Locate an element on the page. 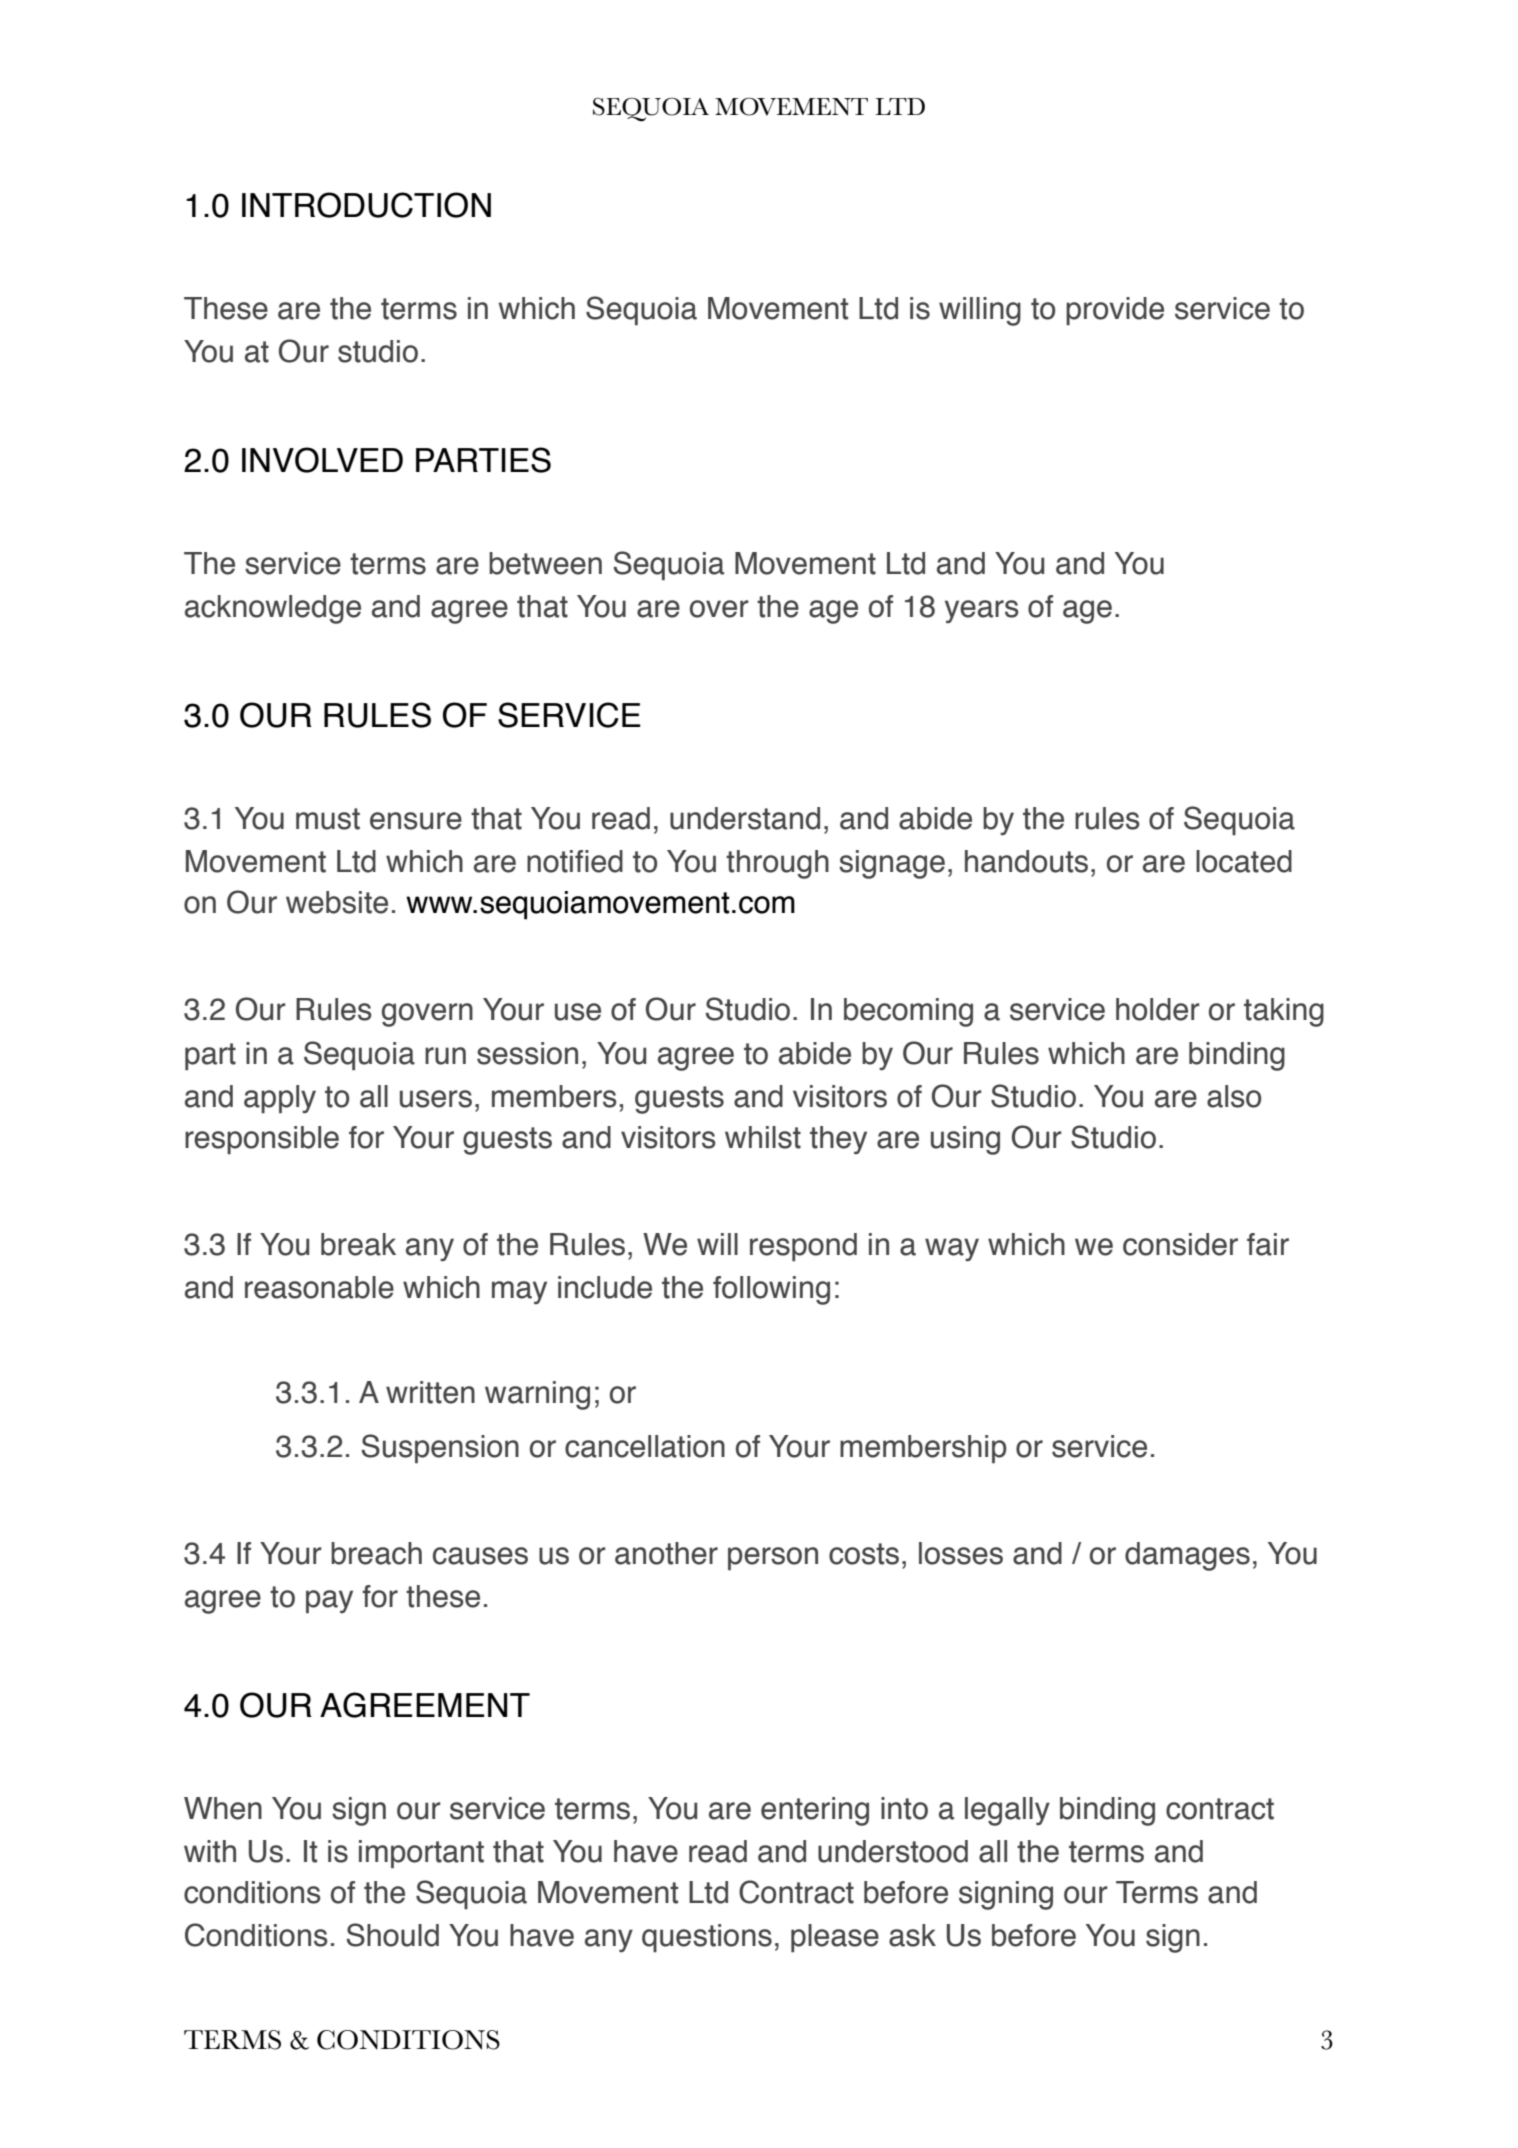 The image size is (1518, 2148). provide is located at coordinates (1115, 311).
